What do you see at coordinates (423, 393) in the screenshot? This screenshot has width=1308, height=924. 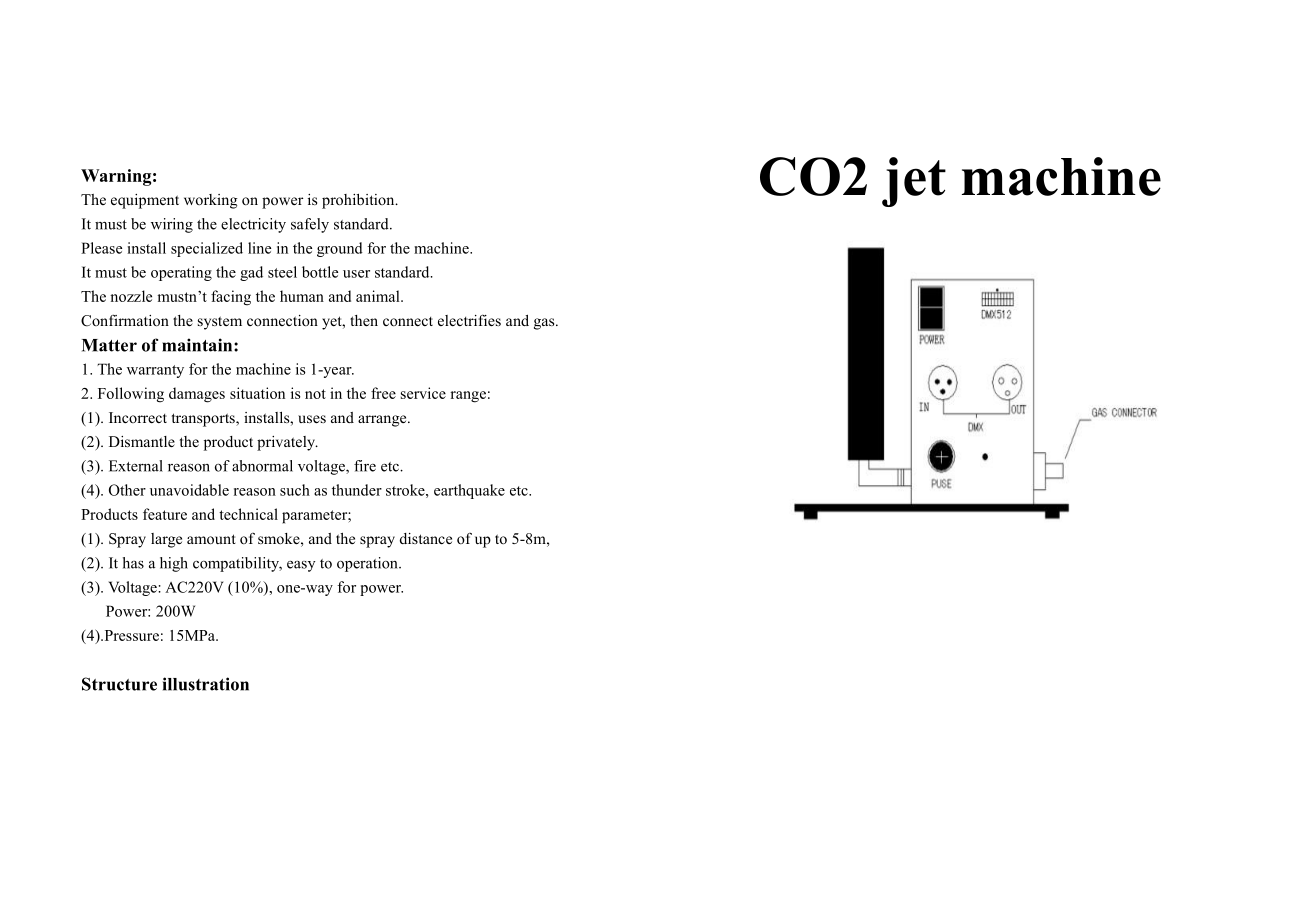 I see `service` at bounding box center [423, 393].
